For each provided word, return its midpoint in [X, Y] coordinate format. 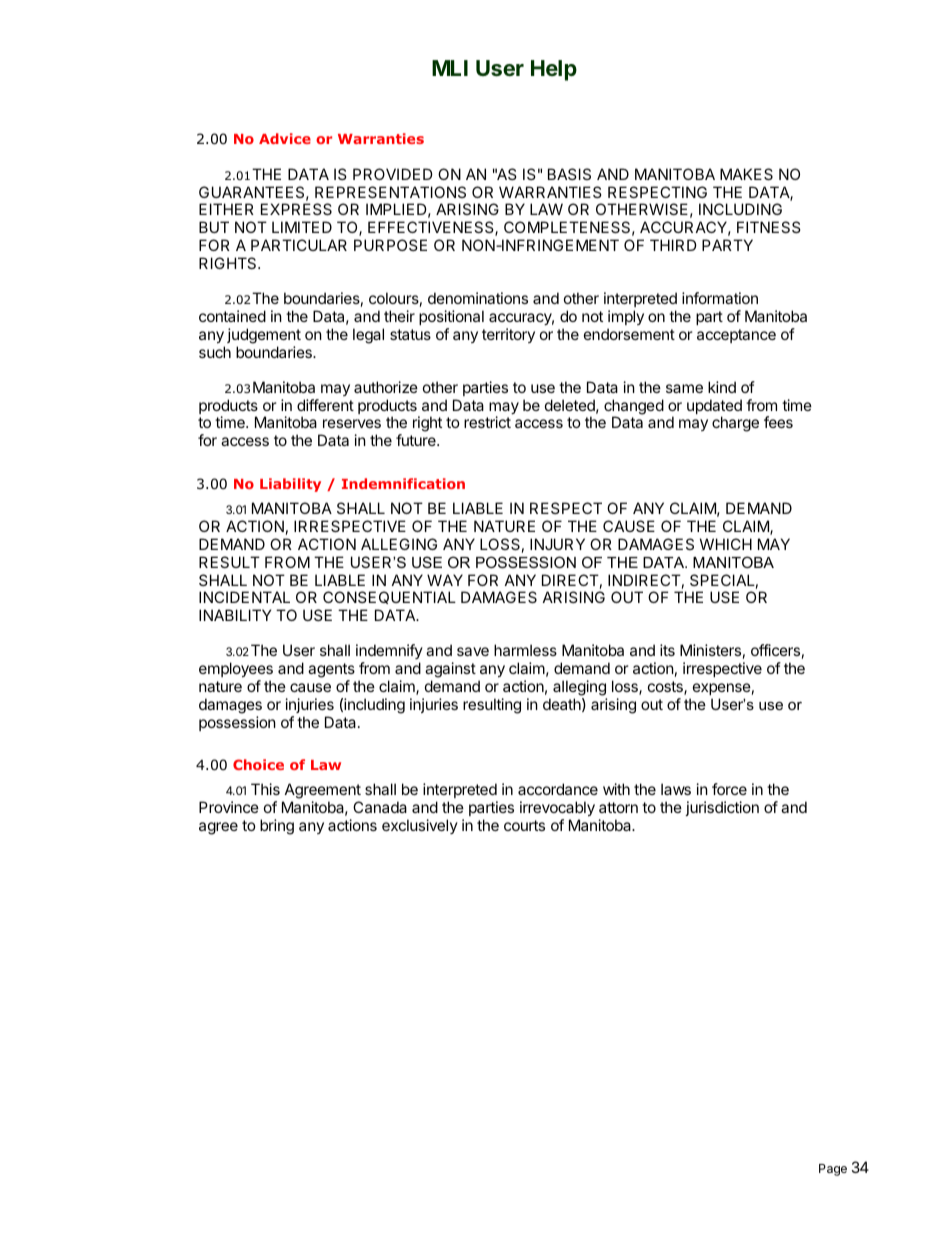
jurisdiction [722, 808]
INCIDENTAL [244, 597]
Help [554, 70]
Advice [285, 138]
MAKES [746, 174]
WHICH [726, 544]
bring [277, 827]
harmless [525, 650]
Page [833, 1170]
